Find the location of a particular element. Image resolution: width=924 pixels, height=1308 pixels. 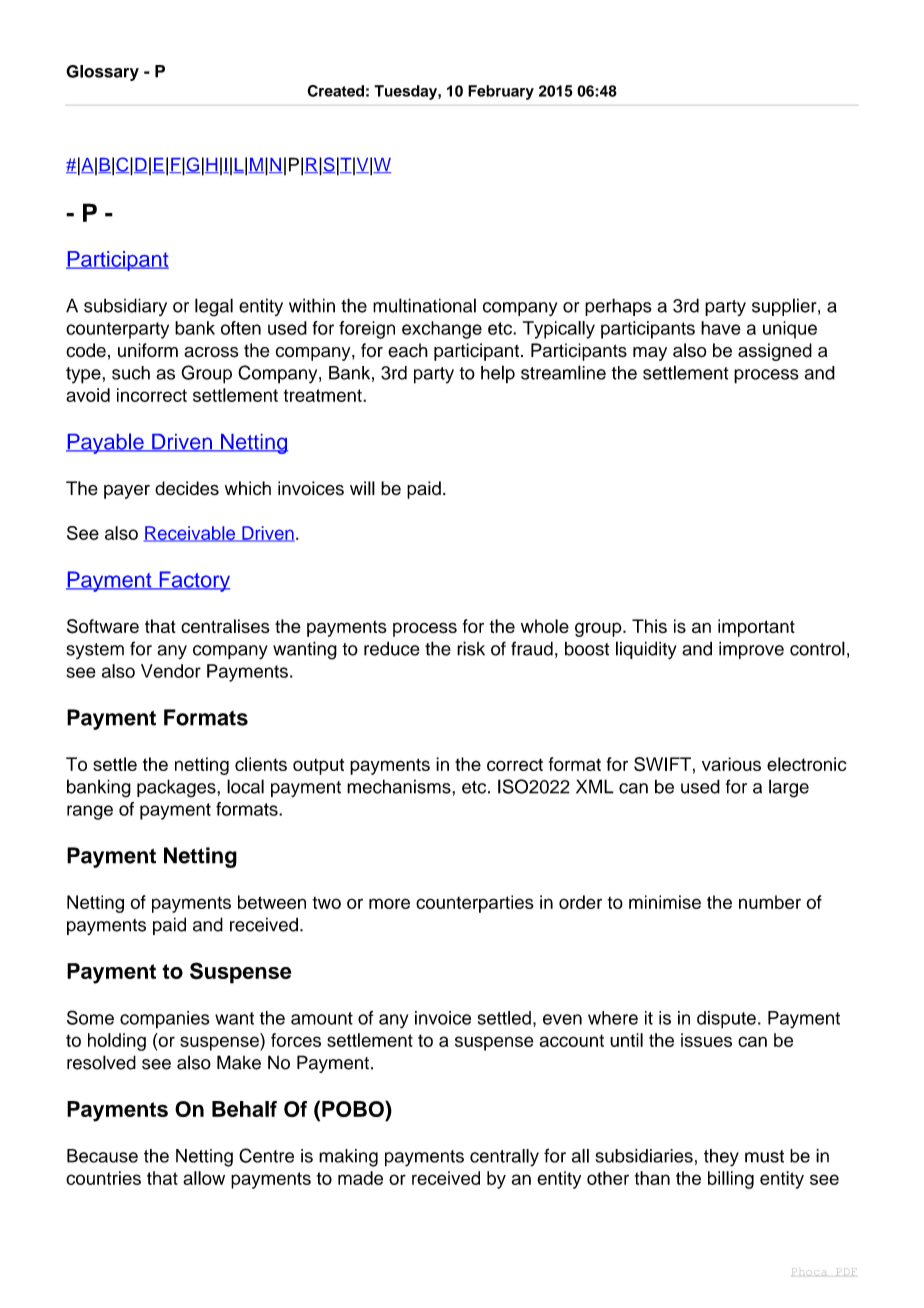

assigned is located at coordinates (775, 352).
